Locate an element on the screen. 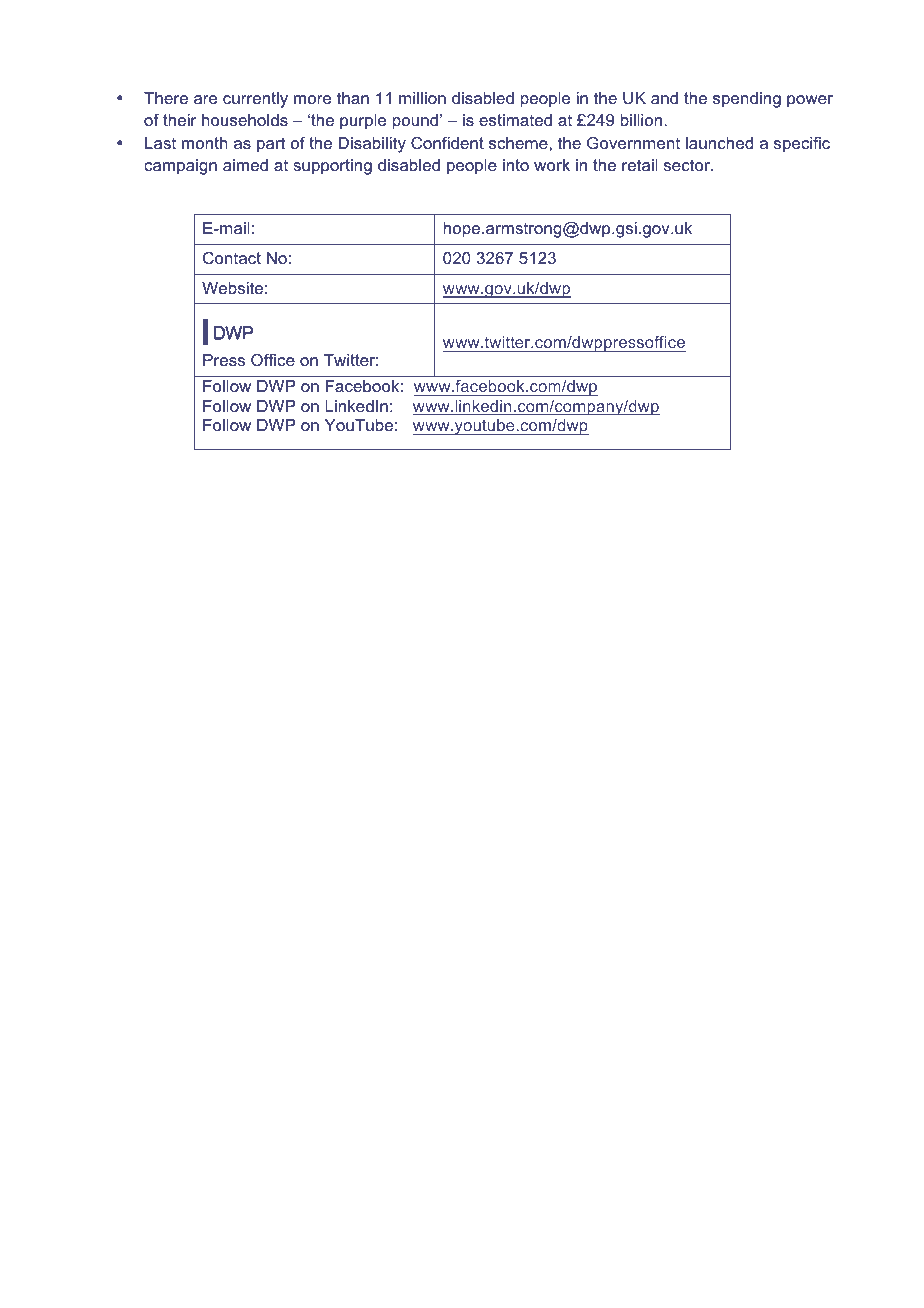 The height and width of the screenshot is (1308, 924). aimed is located at coordinates (245, 165).
